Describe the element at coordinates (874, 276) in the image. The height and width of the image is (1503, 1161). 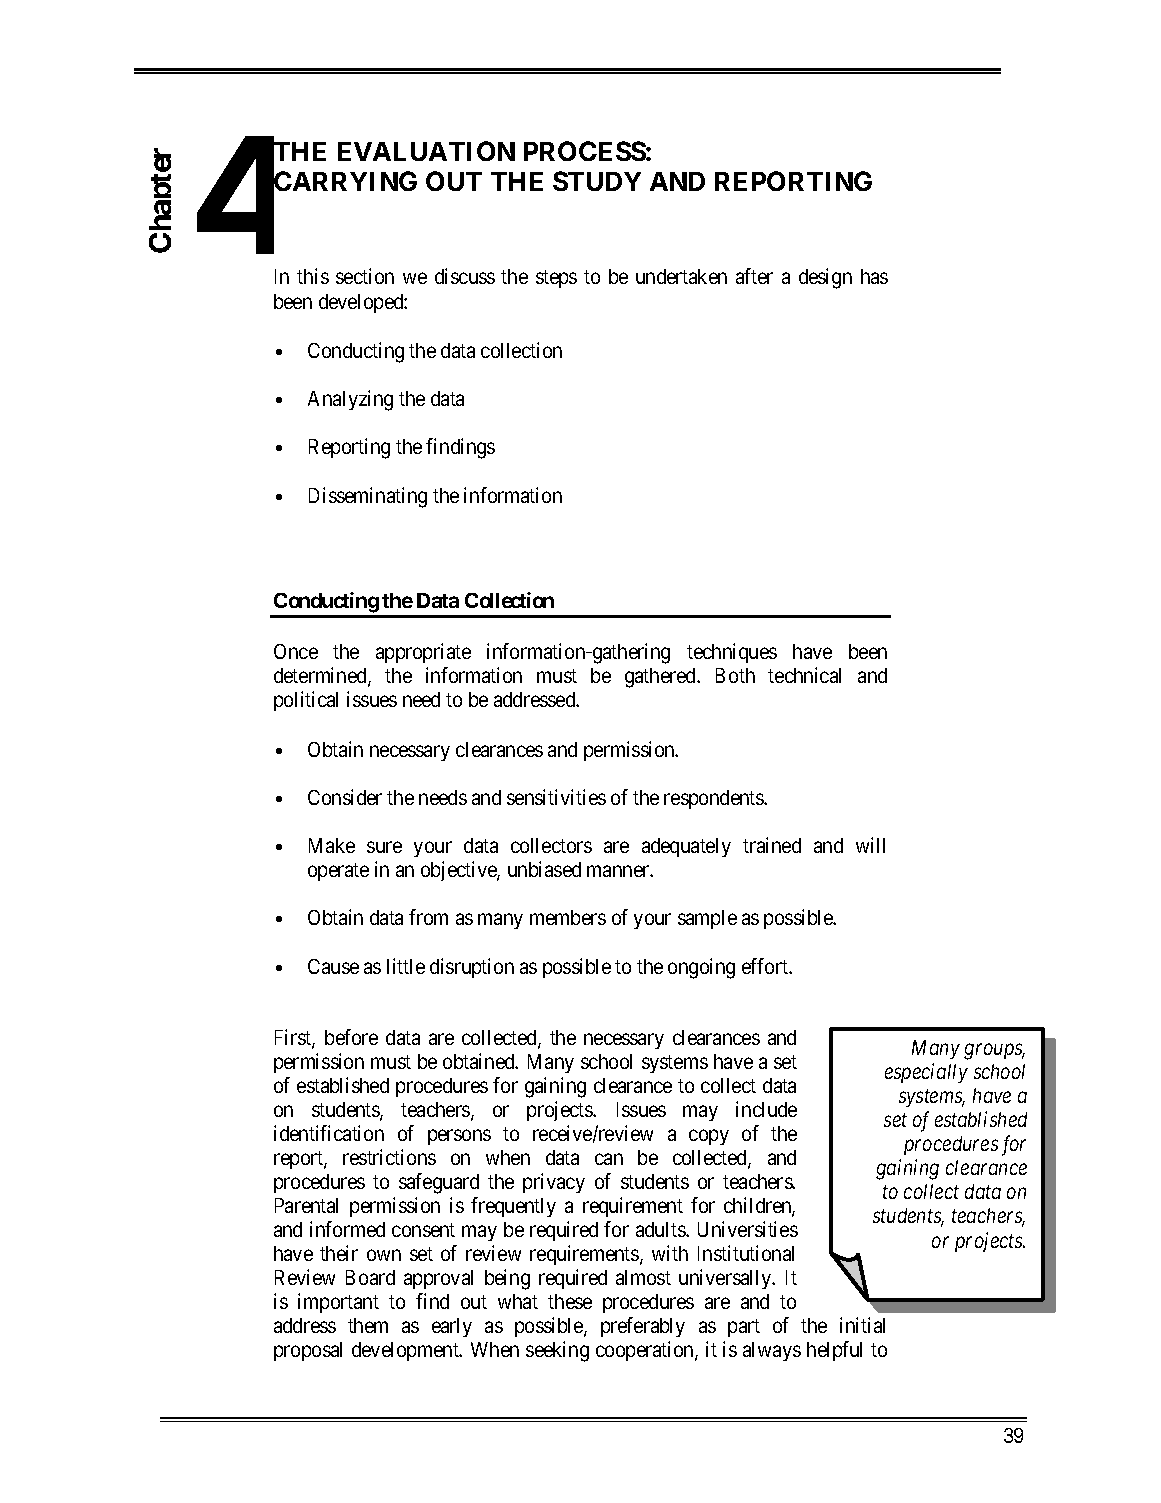
I see `has` at that location.
